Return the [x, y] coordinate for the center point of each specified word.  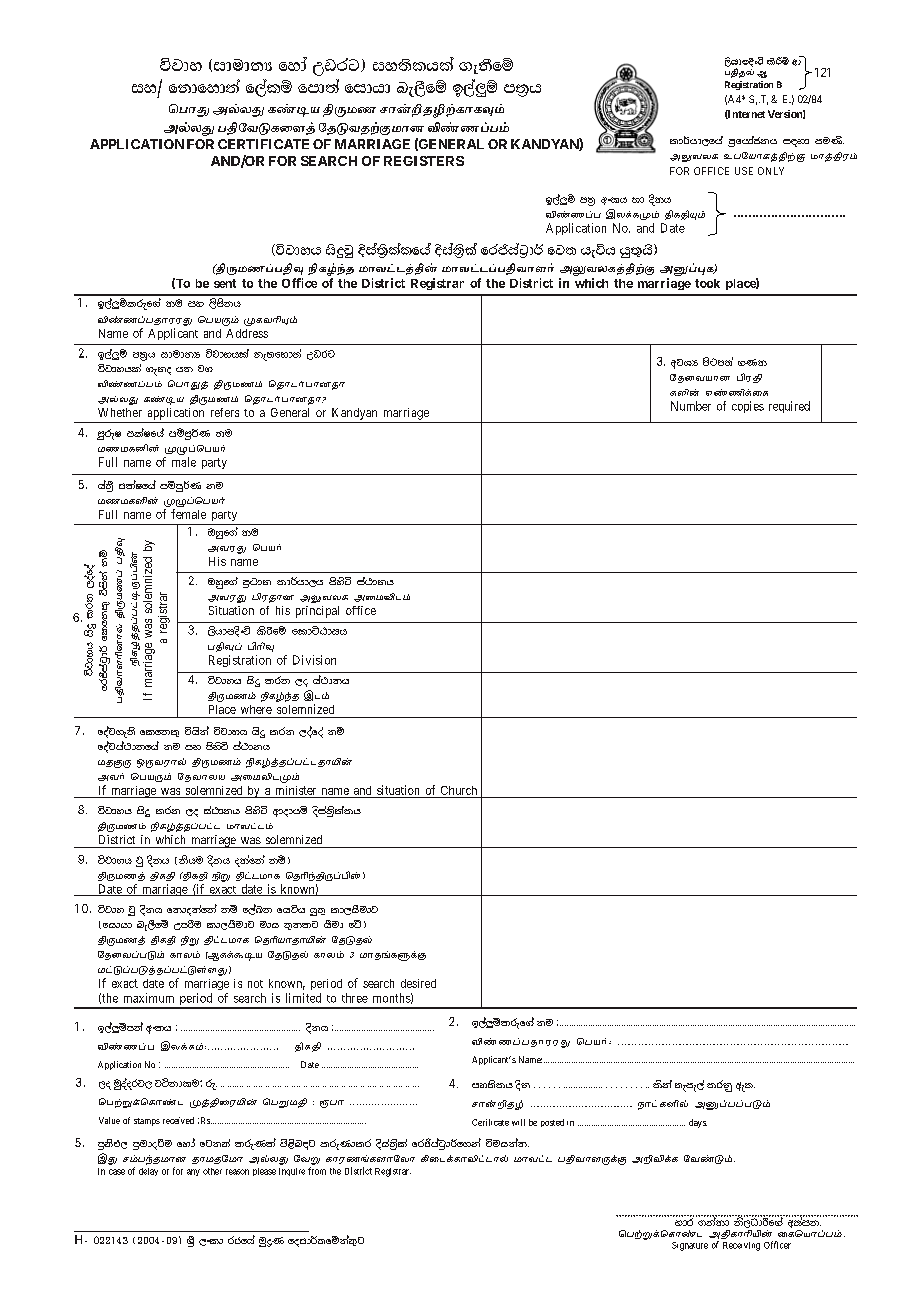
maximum [149, 998]
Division [314, 660]
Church [459, 790]
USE [744, 171]
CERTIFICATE [263, 144]
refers [225, 412]
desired [418, 983]
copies [748, 407]
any [193, 1172]
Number [691, 406]
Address [247, 333]
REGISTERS [424, 161]
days [698, 1123]
